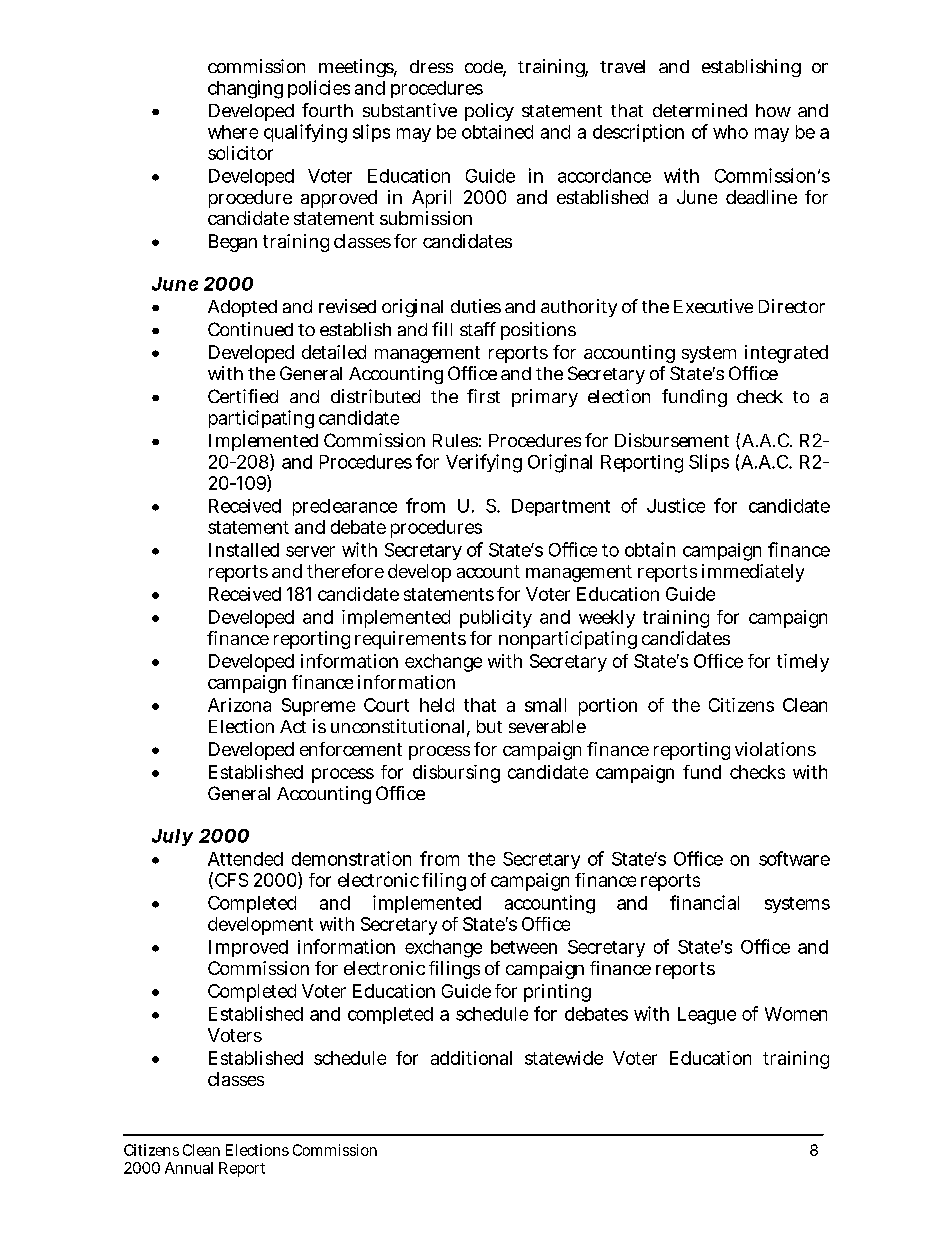 The height and width of the page is (1233, 952). I want to click on additional, so click(471, 1058).
